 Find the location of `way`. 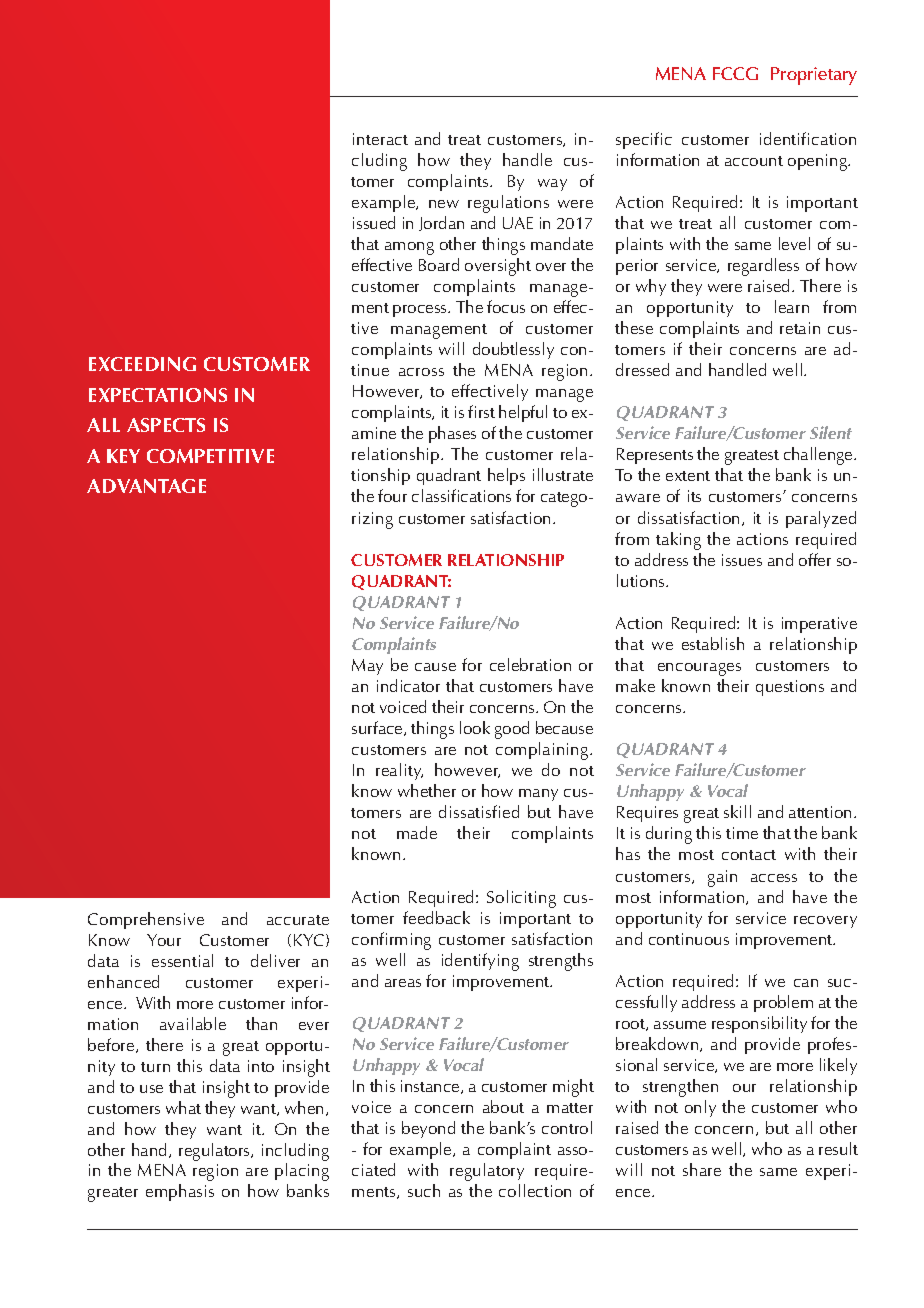

way is located at coordinates (552, 185).
